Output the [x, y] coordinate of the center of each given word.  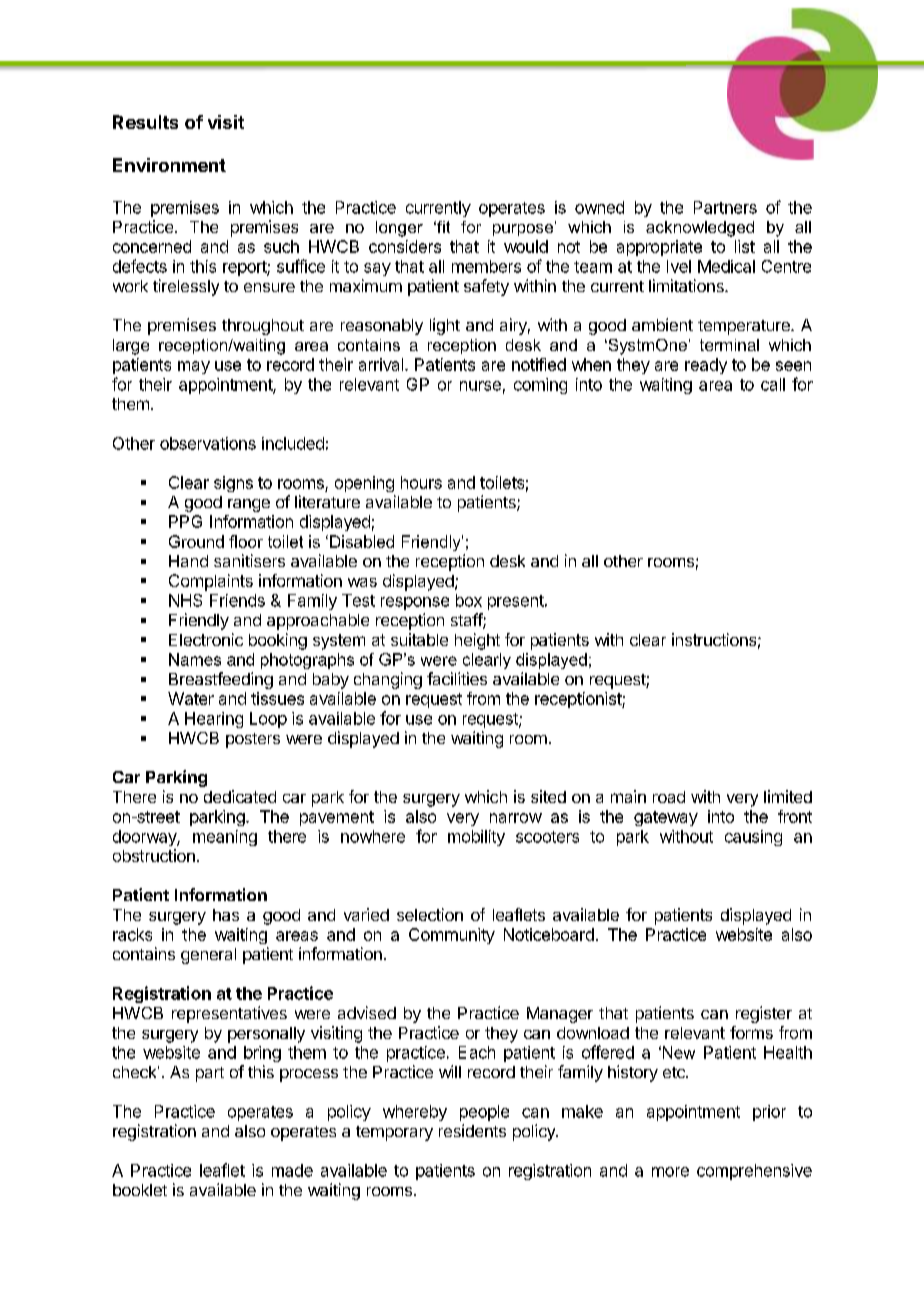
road [669, 797]
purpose [523, 230]
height [477, 641]
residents [472, 1130]
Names [195, 659]
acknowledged [700, 229]
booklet [140, 1190]
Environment [169, 165]
